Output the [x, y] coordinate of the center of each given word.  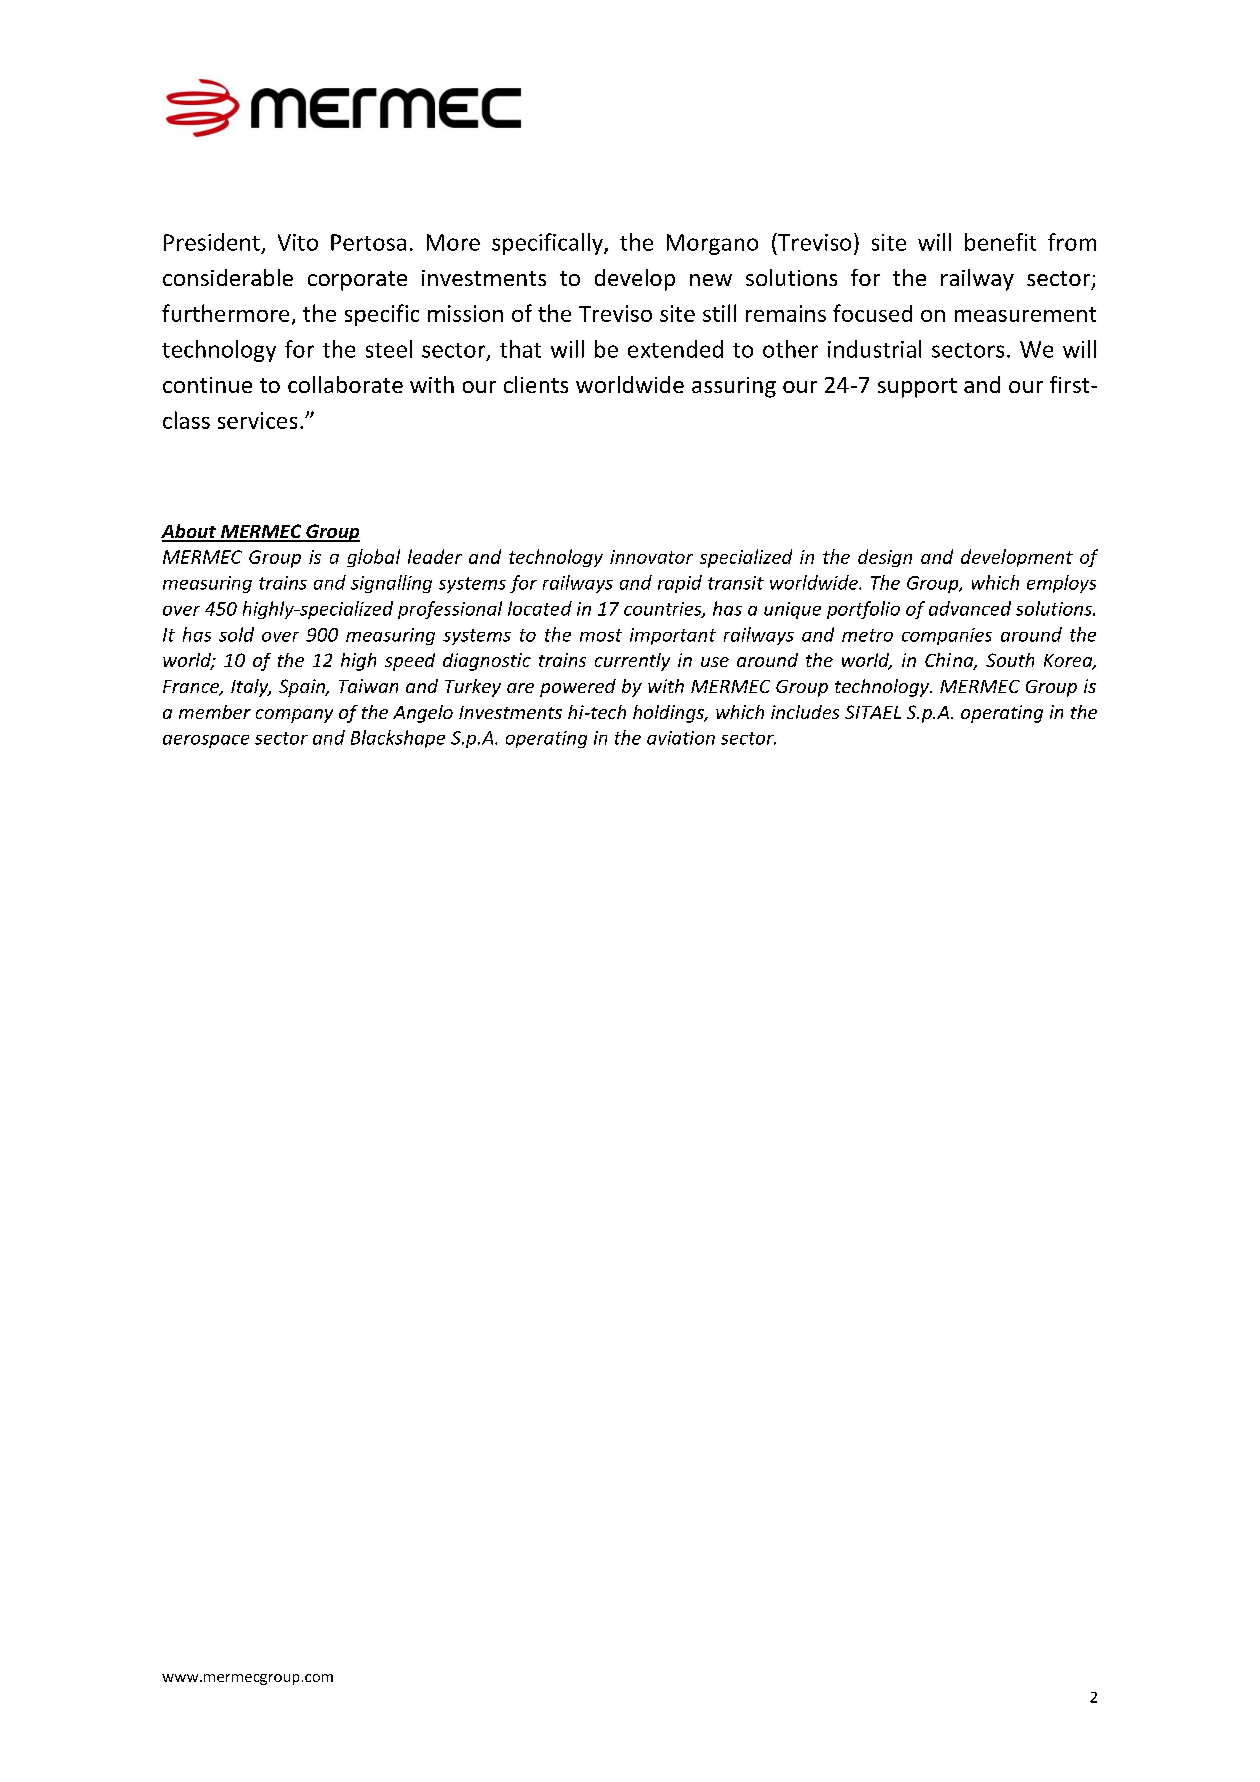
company [294, 716]
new [711, 280]
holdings [670, 714]
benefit [1000, 242]
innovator [651, 557]
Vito [298, 242]
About [189, 532]
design [885, 558]
